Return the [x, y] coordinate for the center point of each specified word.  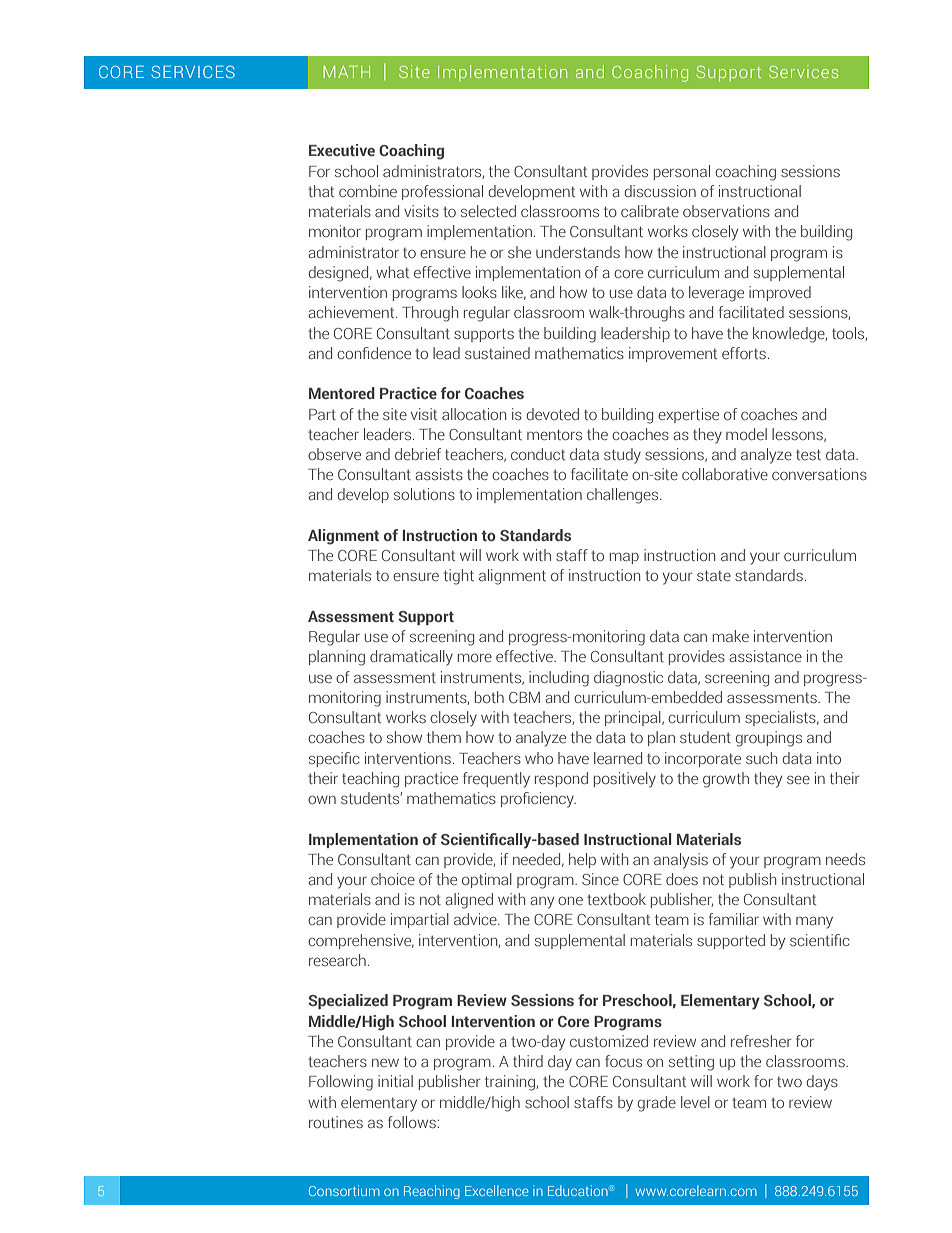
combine [368, 191]
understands [578, 252]
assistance [766, 656]
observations [726, 211]
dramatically [411, 658]
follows [412, 1122]
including [559, 679]
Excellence [496, 1190]
